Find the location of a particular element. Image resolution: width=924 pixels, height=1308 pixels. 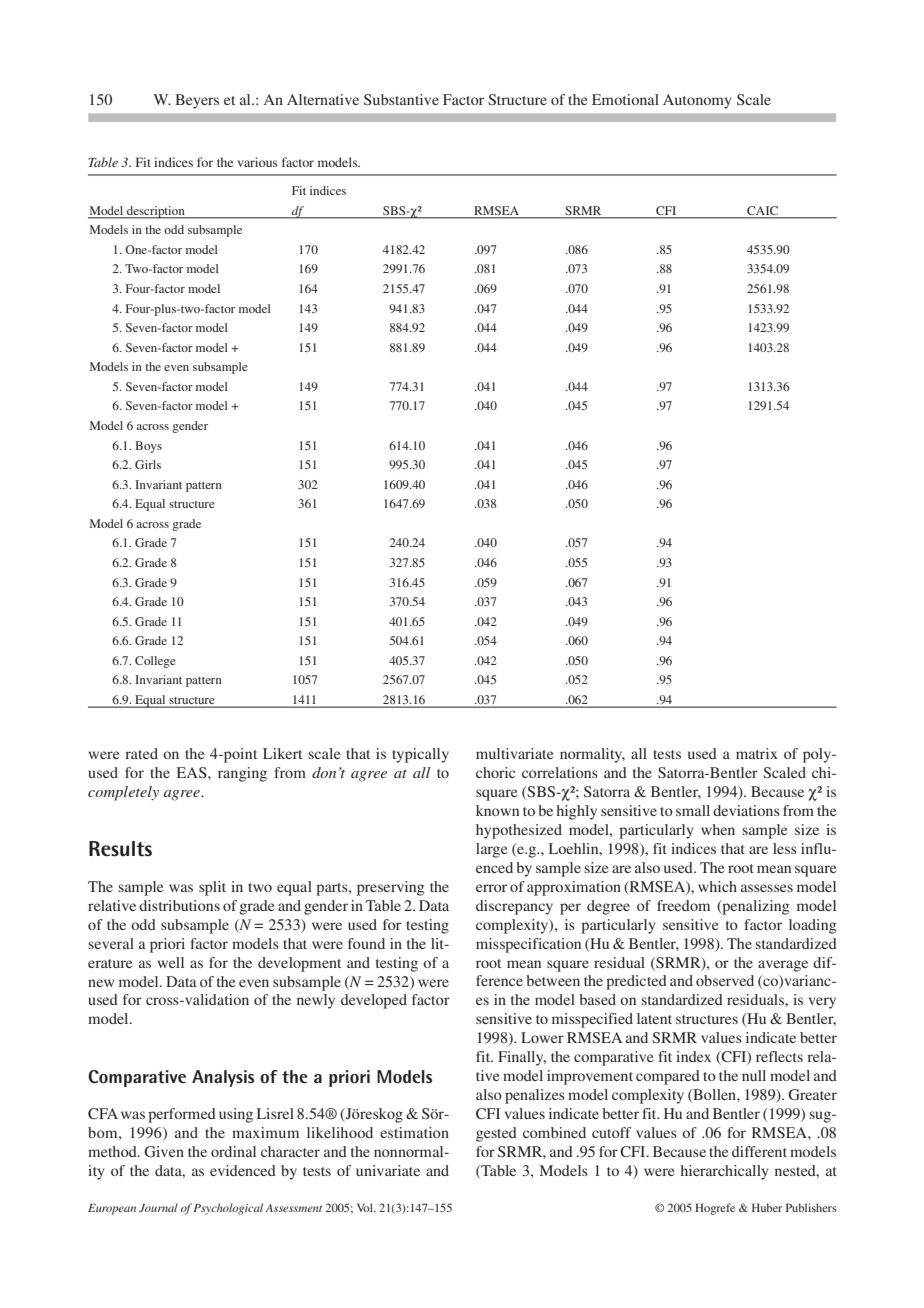

Autonomy is located at coordinates (697, 101).
